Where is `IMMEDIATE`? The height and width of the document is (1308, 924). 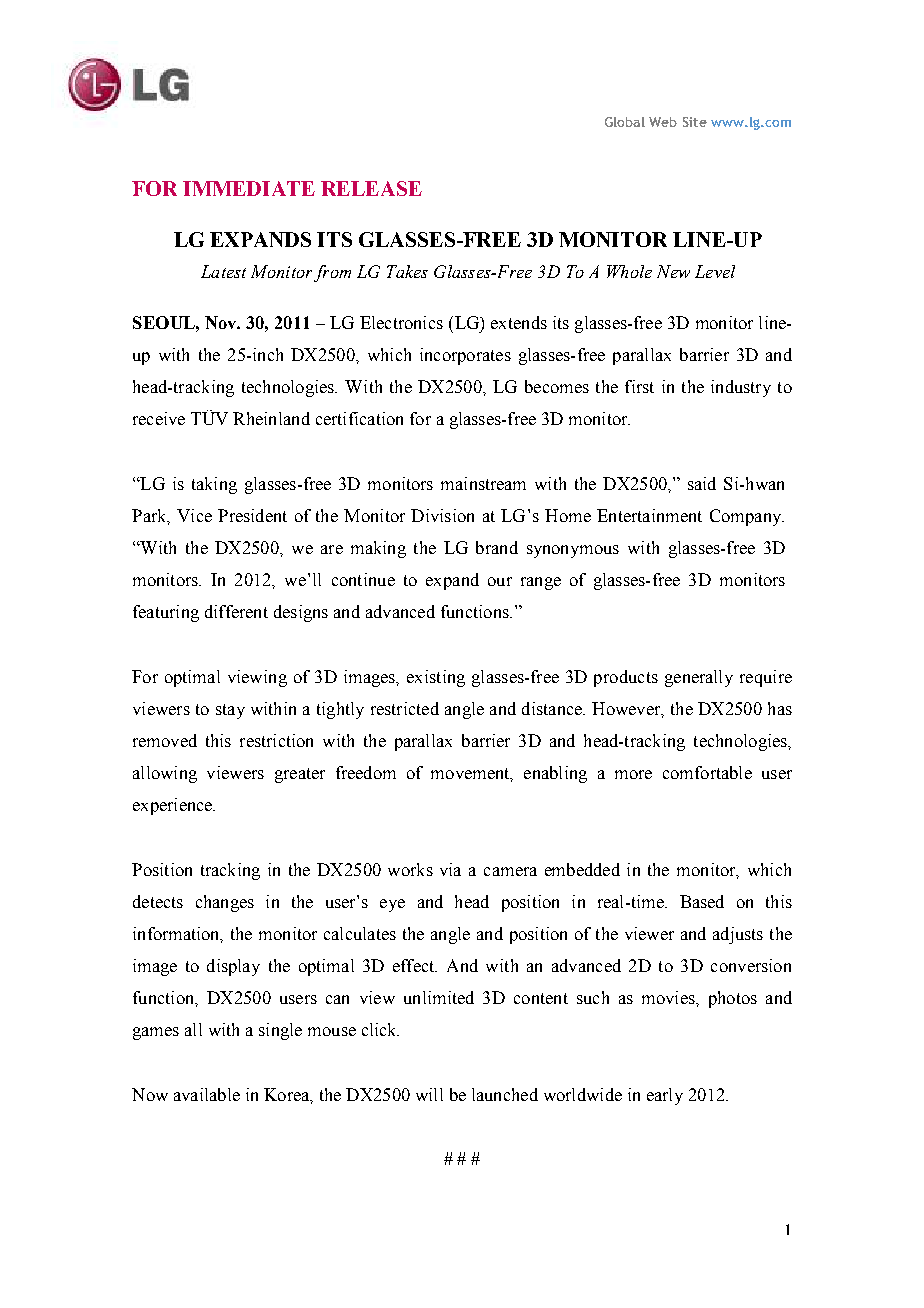 IMMEDIATE is located at coordinates (249, 188).
